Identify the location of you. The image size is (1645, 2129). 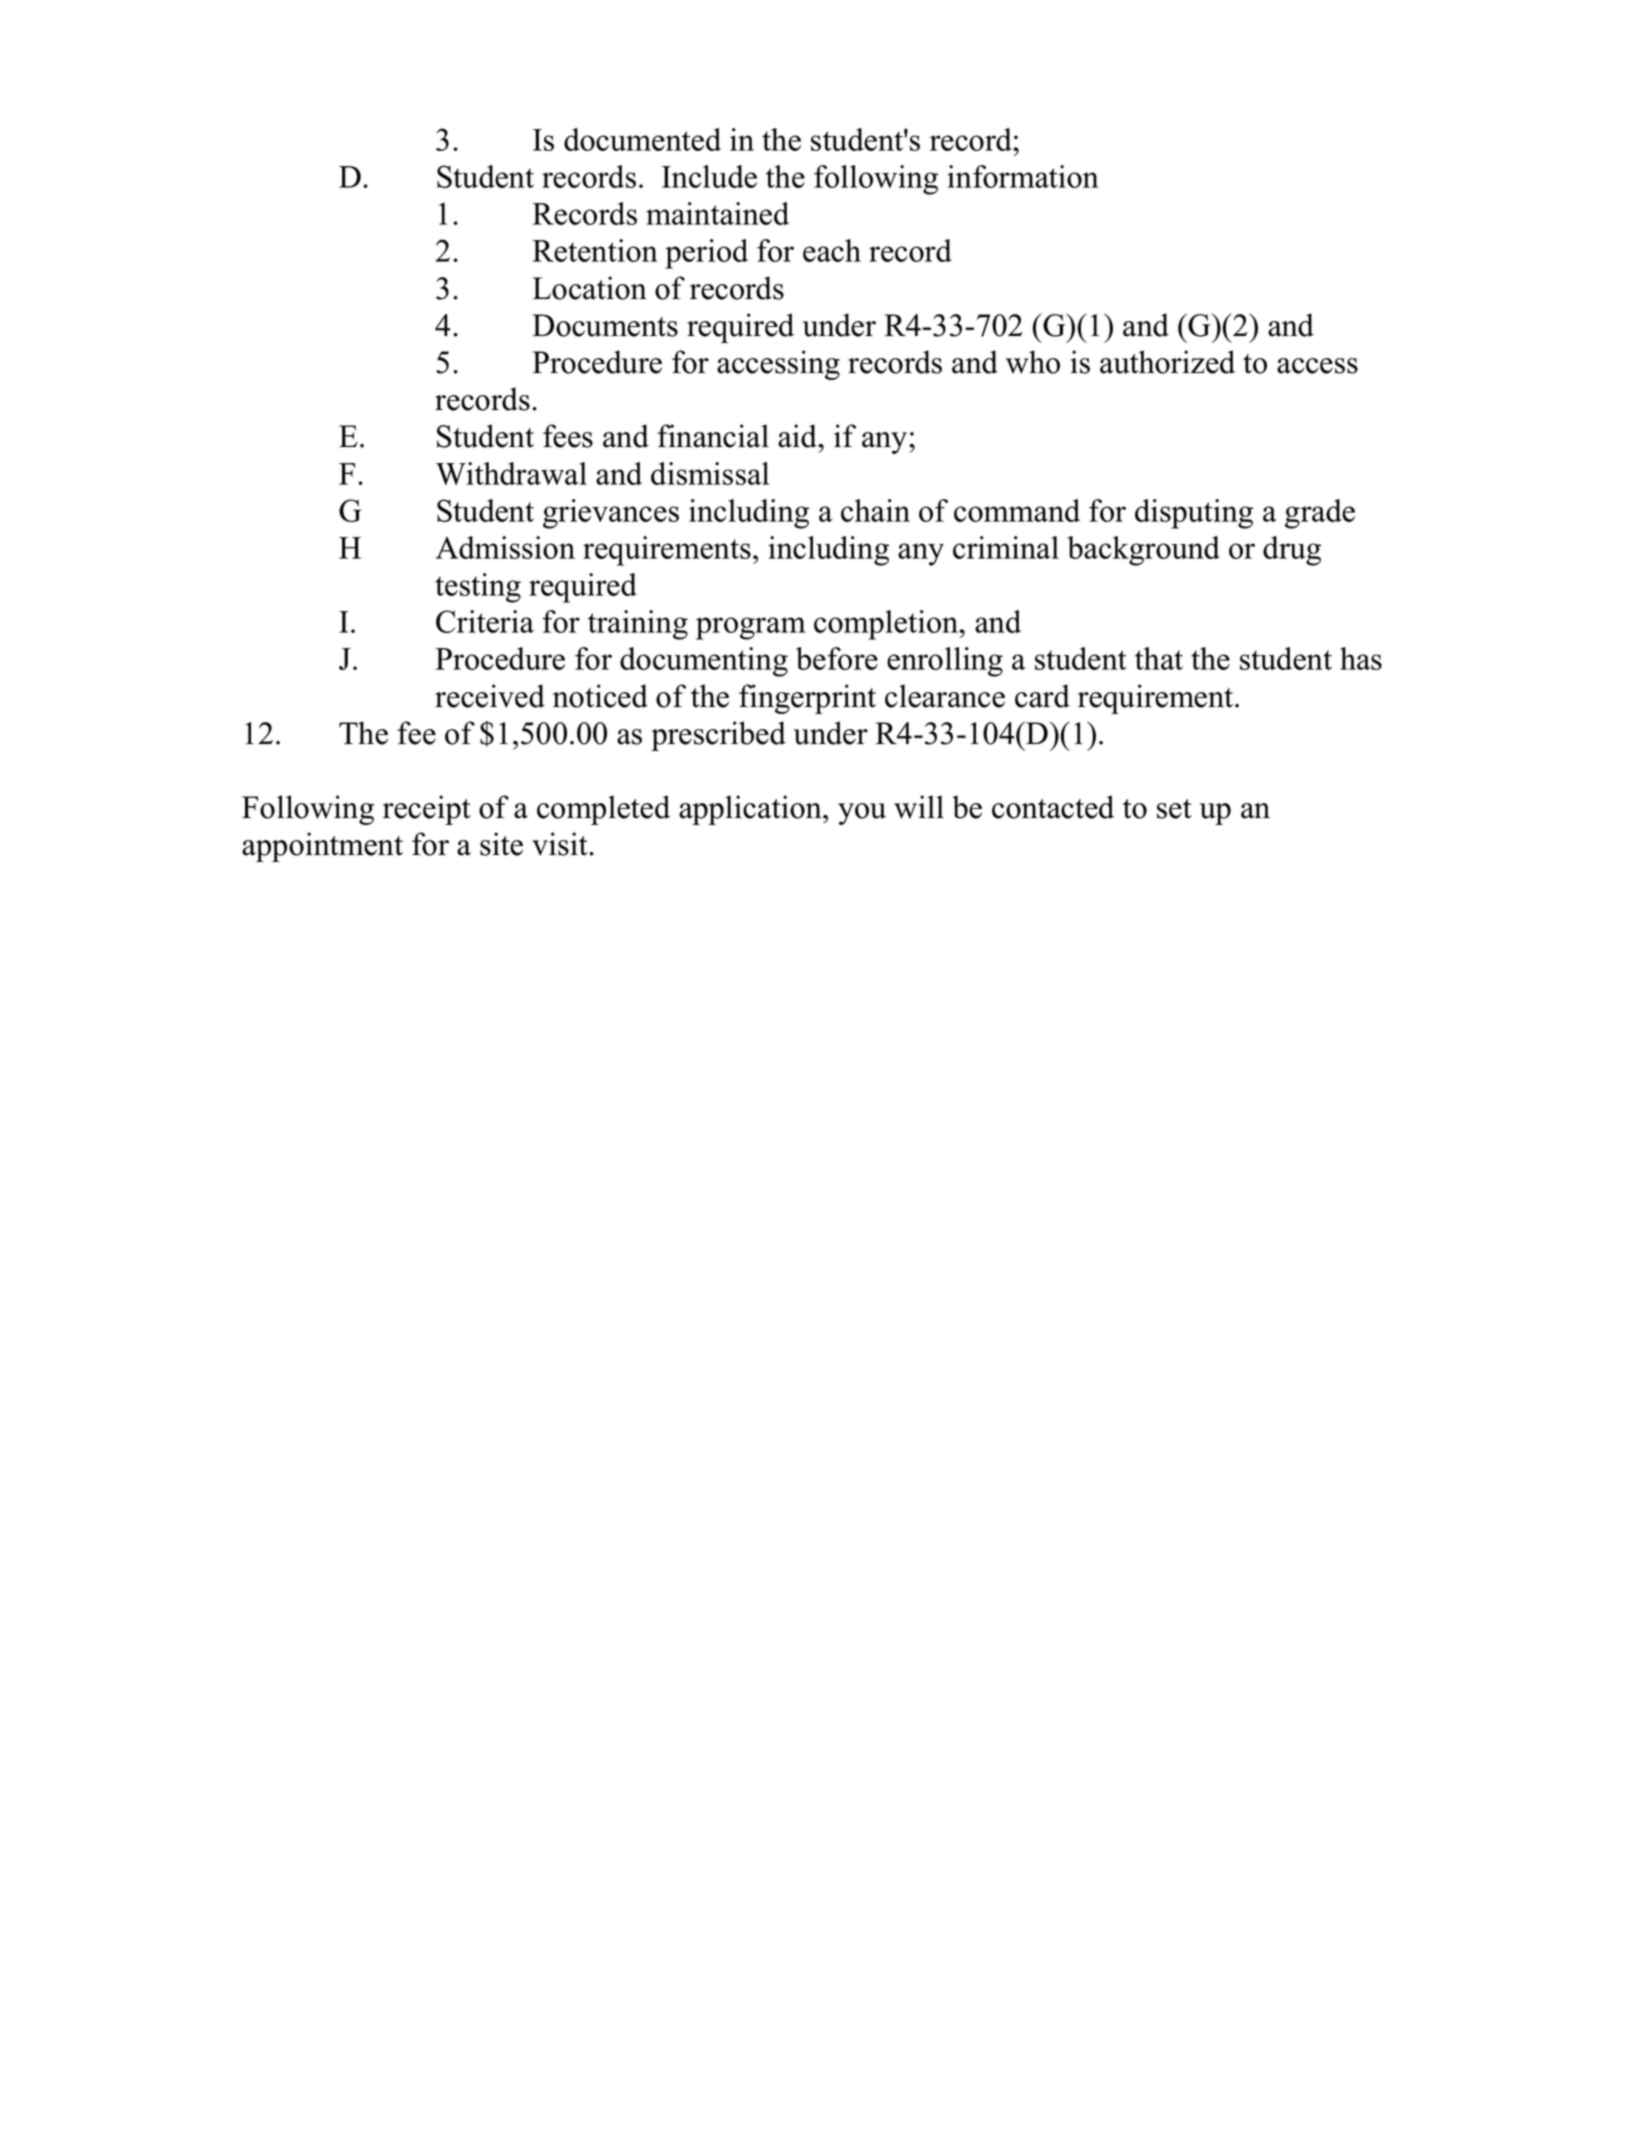
(862, 814).
